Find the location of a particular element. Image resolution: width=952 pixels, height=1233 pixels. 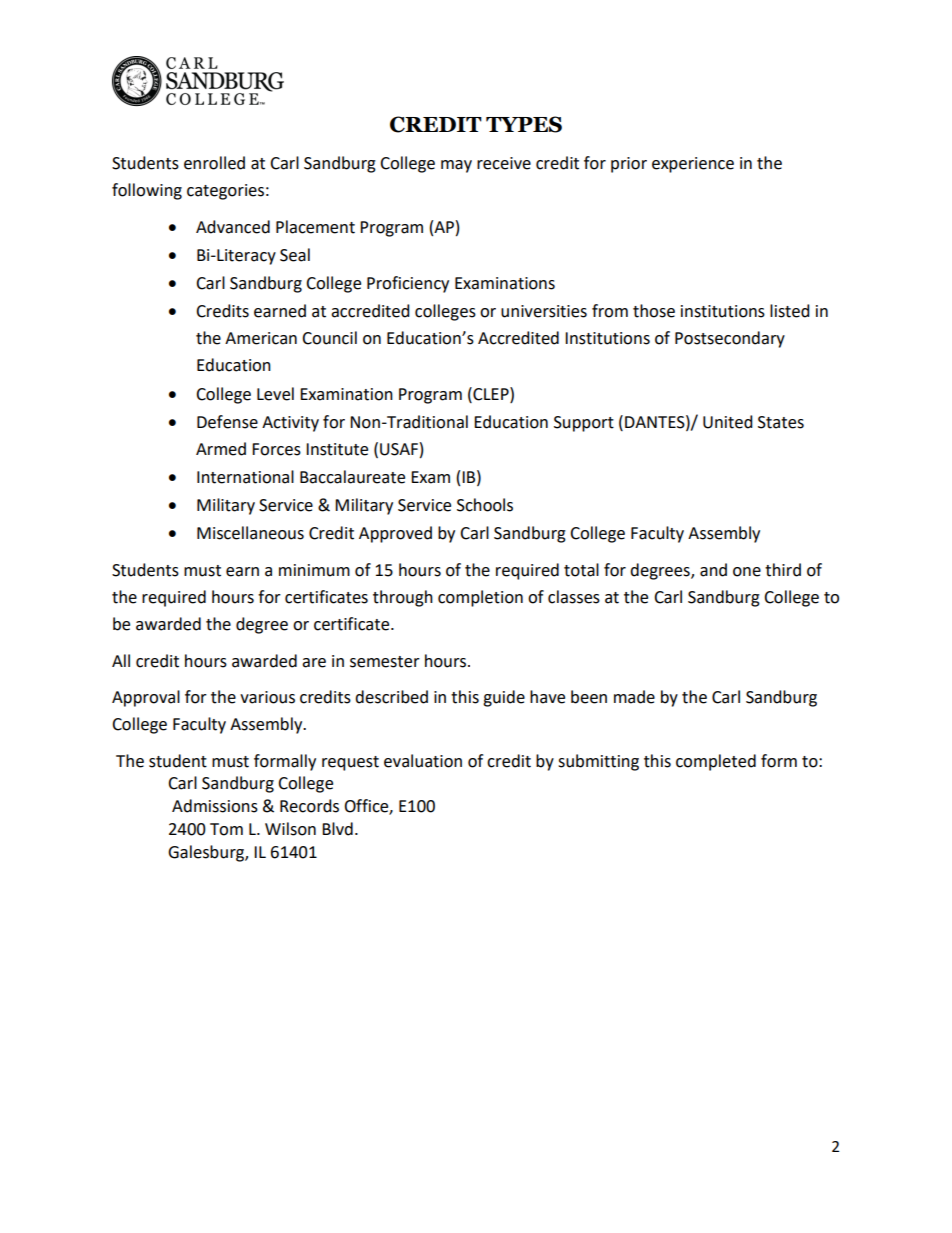

evaluation is located at coordinates (423, 761).
